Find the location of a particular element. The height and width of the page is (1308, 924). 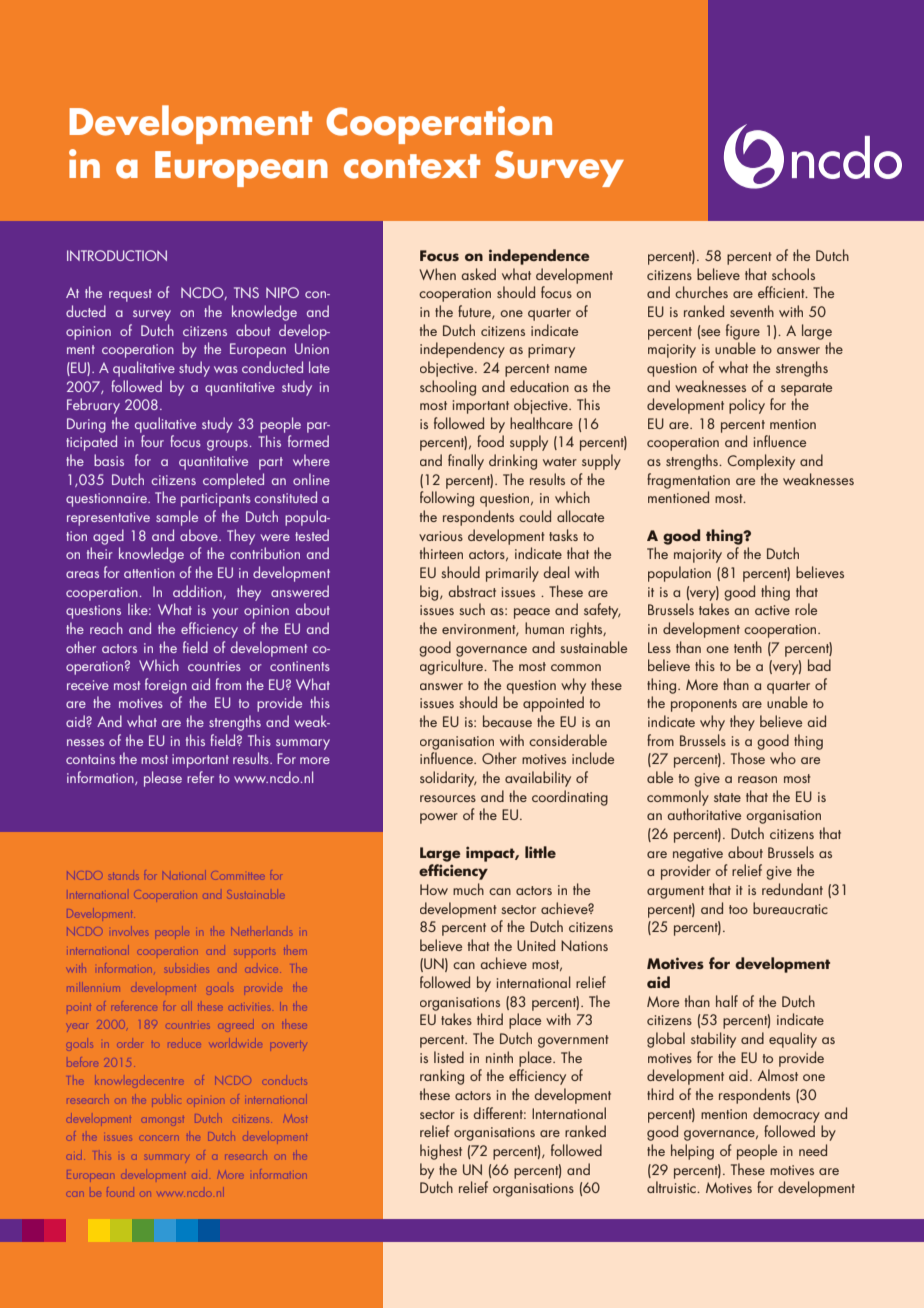

schools is located at coordinates (793, 274).
